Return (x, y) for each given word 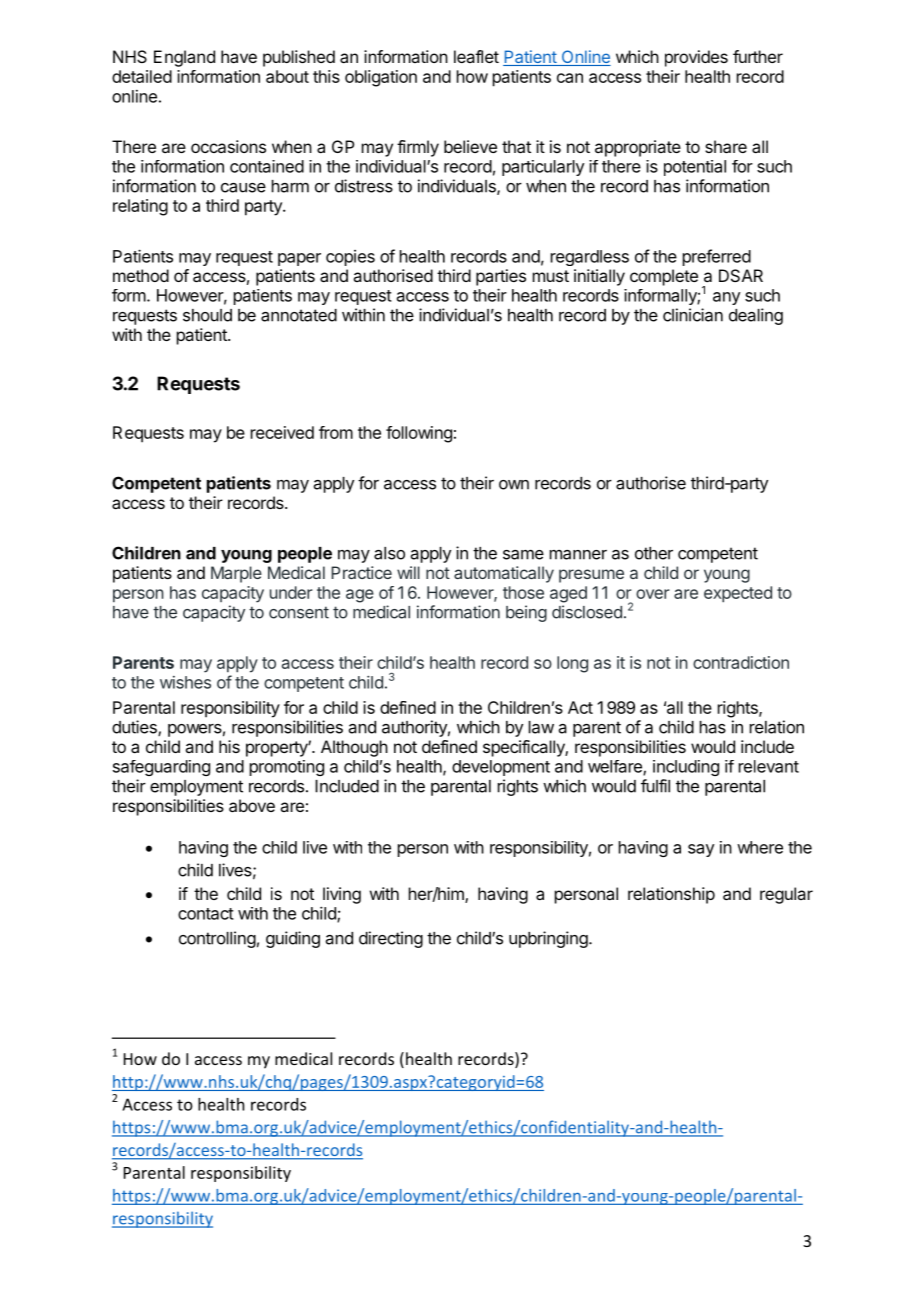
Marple (236, 574)
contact (206, 914)
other (654, 553)
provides (696, 58)
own (514, 485)
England (184, 58)
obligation (381, 78)
